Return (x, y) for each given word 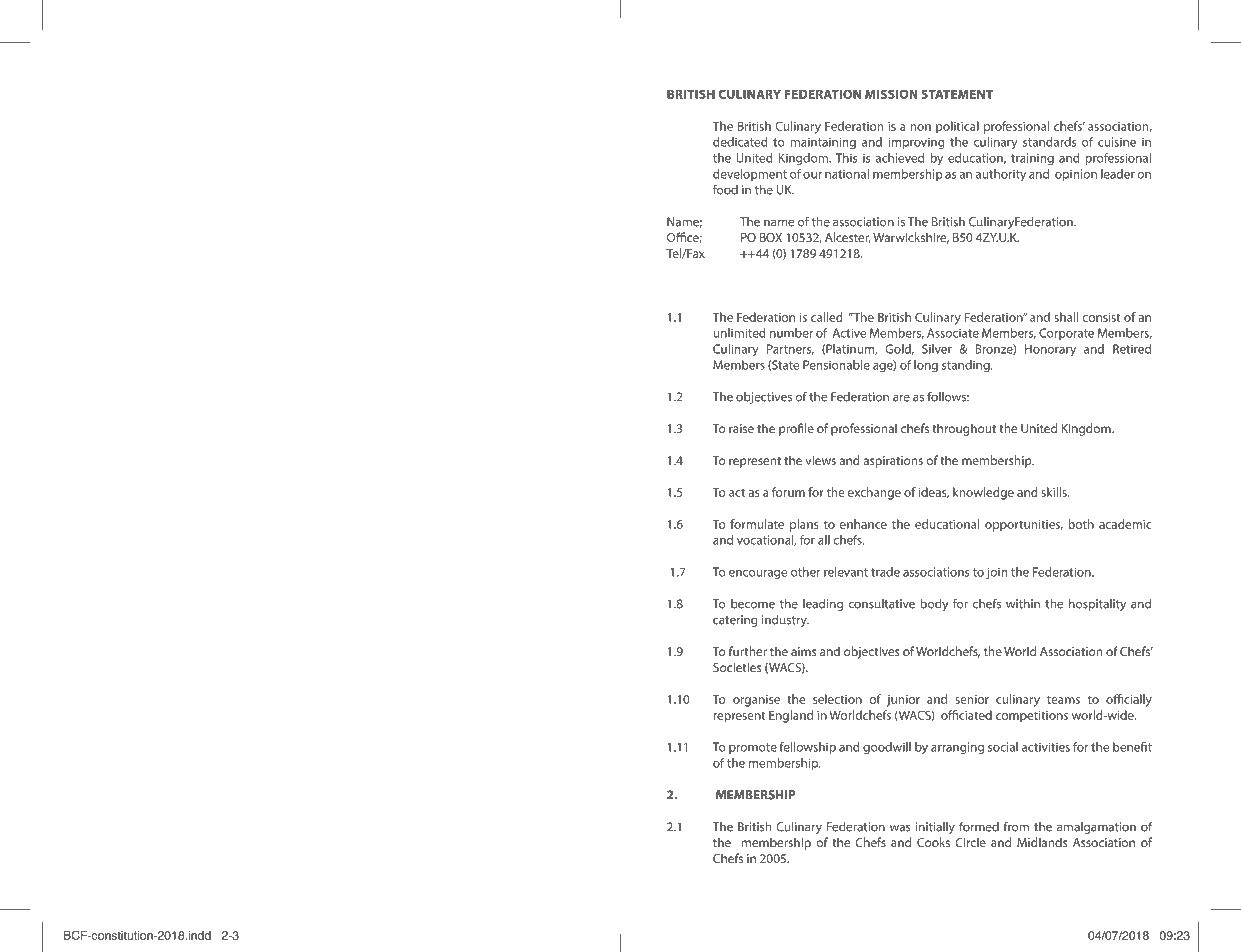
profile (796, 429)
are (901, 398)
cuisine (1117, 142)
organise (756, 701)
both (1081, 524)
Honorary (1050, 350)
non (920, 127)
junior (903, 701)
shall (1066, 317)
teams (1063, 699)
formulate (757, 524)
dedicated (740, 142)
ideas (934, 493)
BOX (771, 237)
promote (753, 748)
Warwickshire (911, 238)
